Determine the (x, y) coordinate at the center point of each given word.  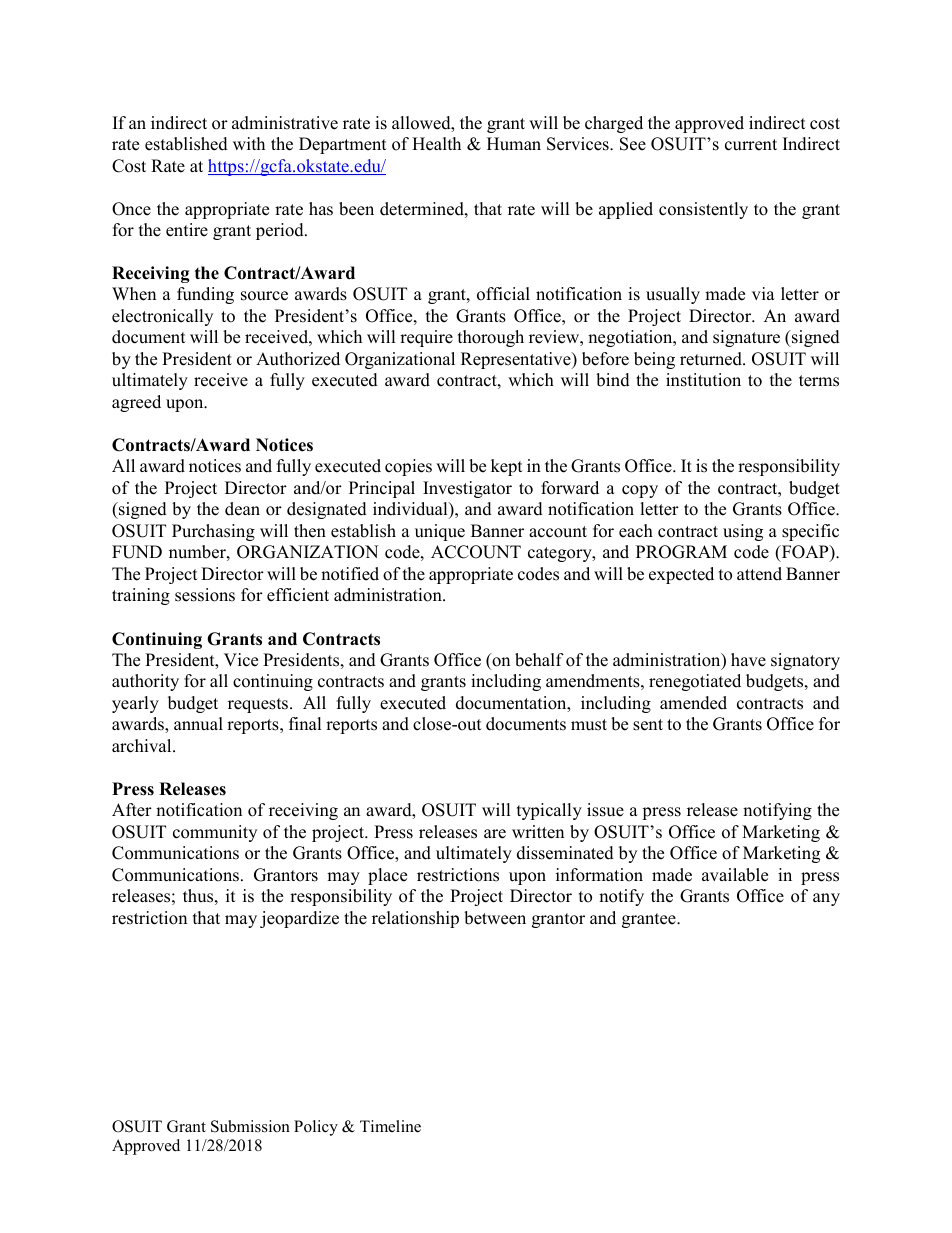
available (735, 875)
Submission (250, 1126)
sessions (205, 595)
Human (514, 144)
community (215, 833)
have (748, 660)
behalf (539, 660)
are (495, 834)
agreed (136, 403)
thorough (491, 338)
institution (703, 380)
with (249, 143)
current (751, 145)
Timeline (390, 1126)
